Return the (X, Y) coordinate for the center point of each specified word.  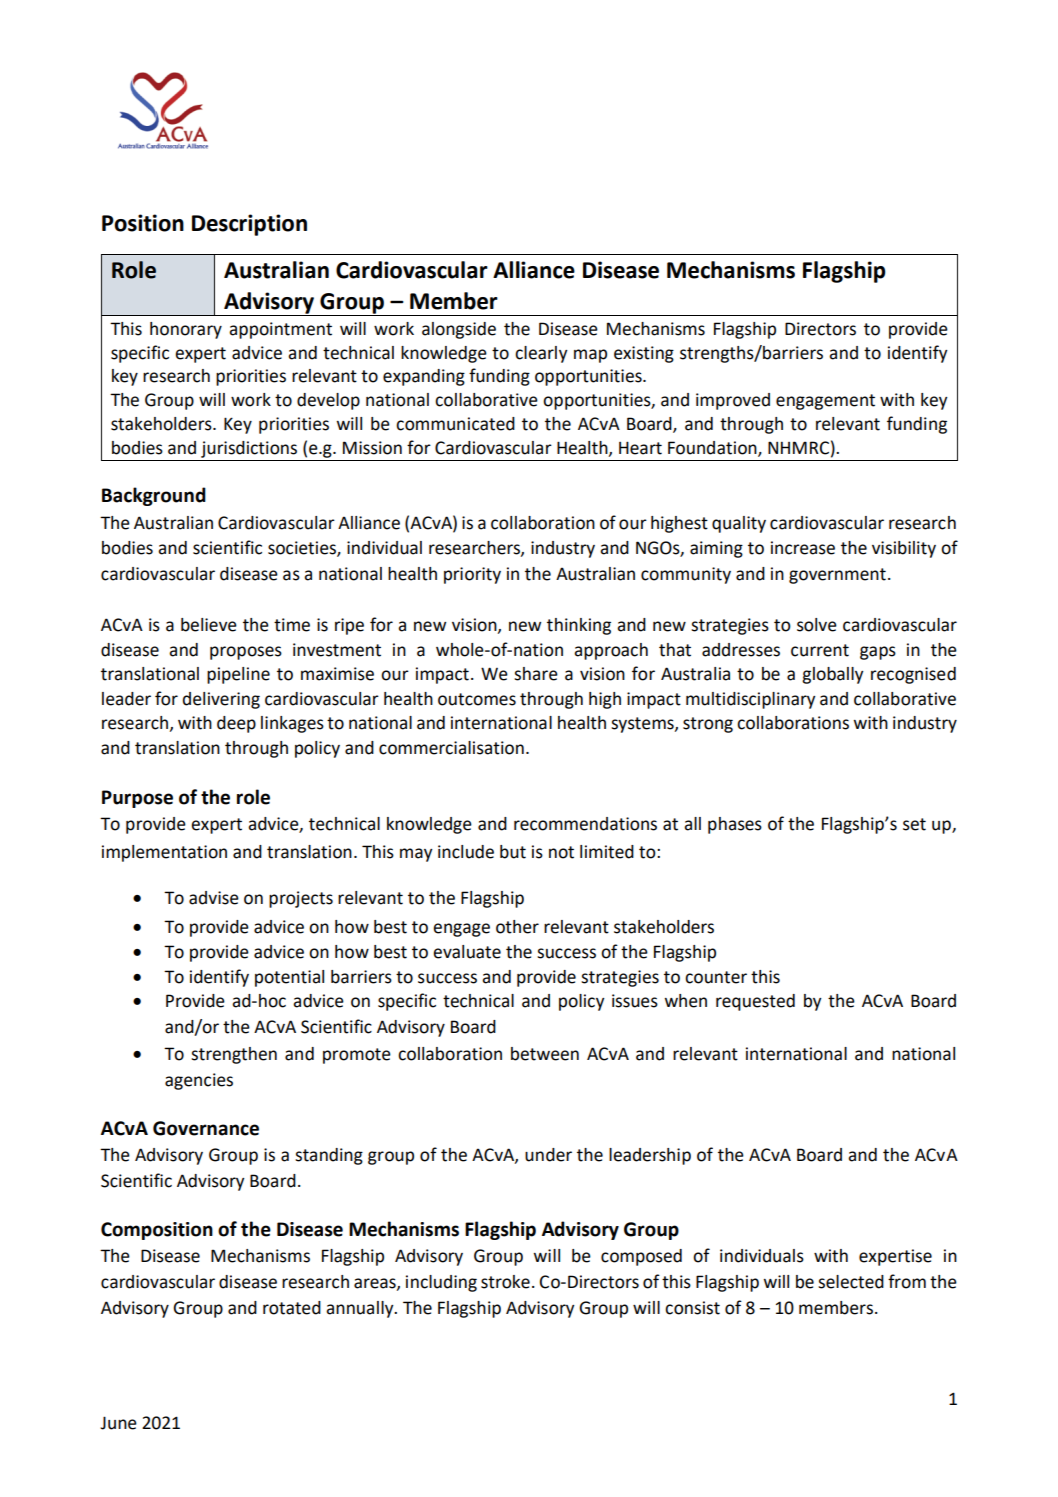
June (118, 1423)
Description (249, 225)
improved (733, 401)
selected (851, 1282)
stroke (505, 1282)
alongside (459, 330)
